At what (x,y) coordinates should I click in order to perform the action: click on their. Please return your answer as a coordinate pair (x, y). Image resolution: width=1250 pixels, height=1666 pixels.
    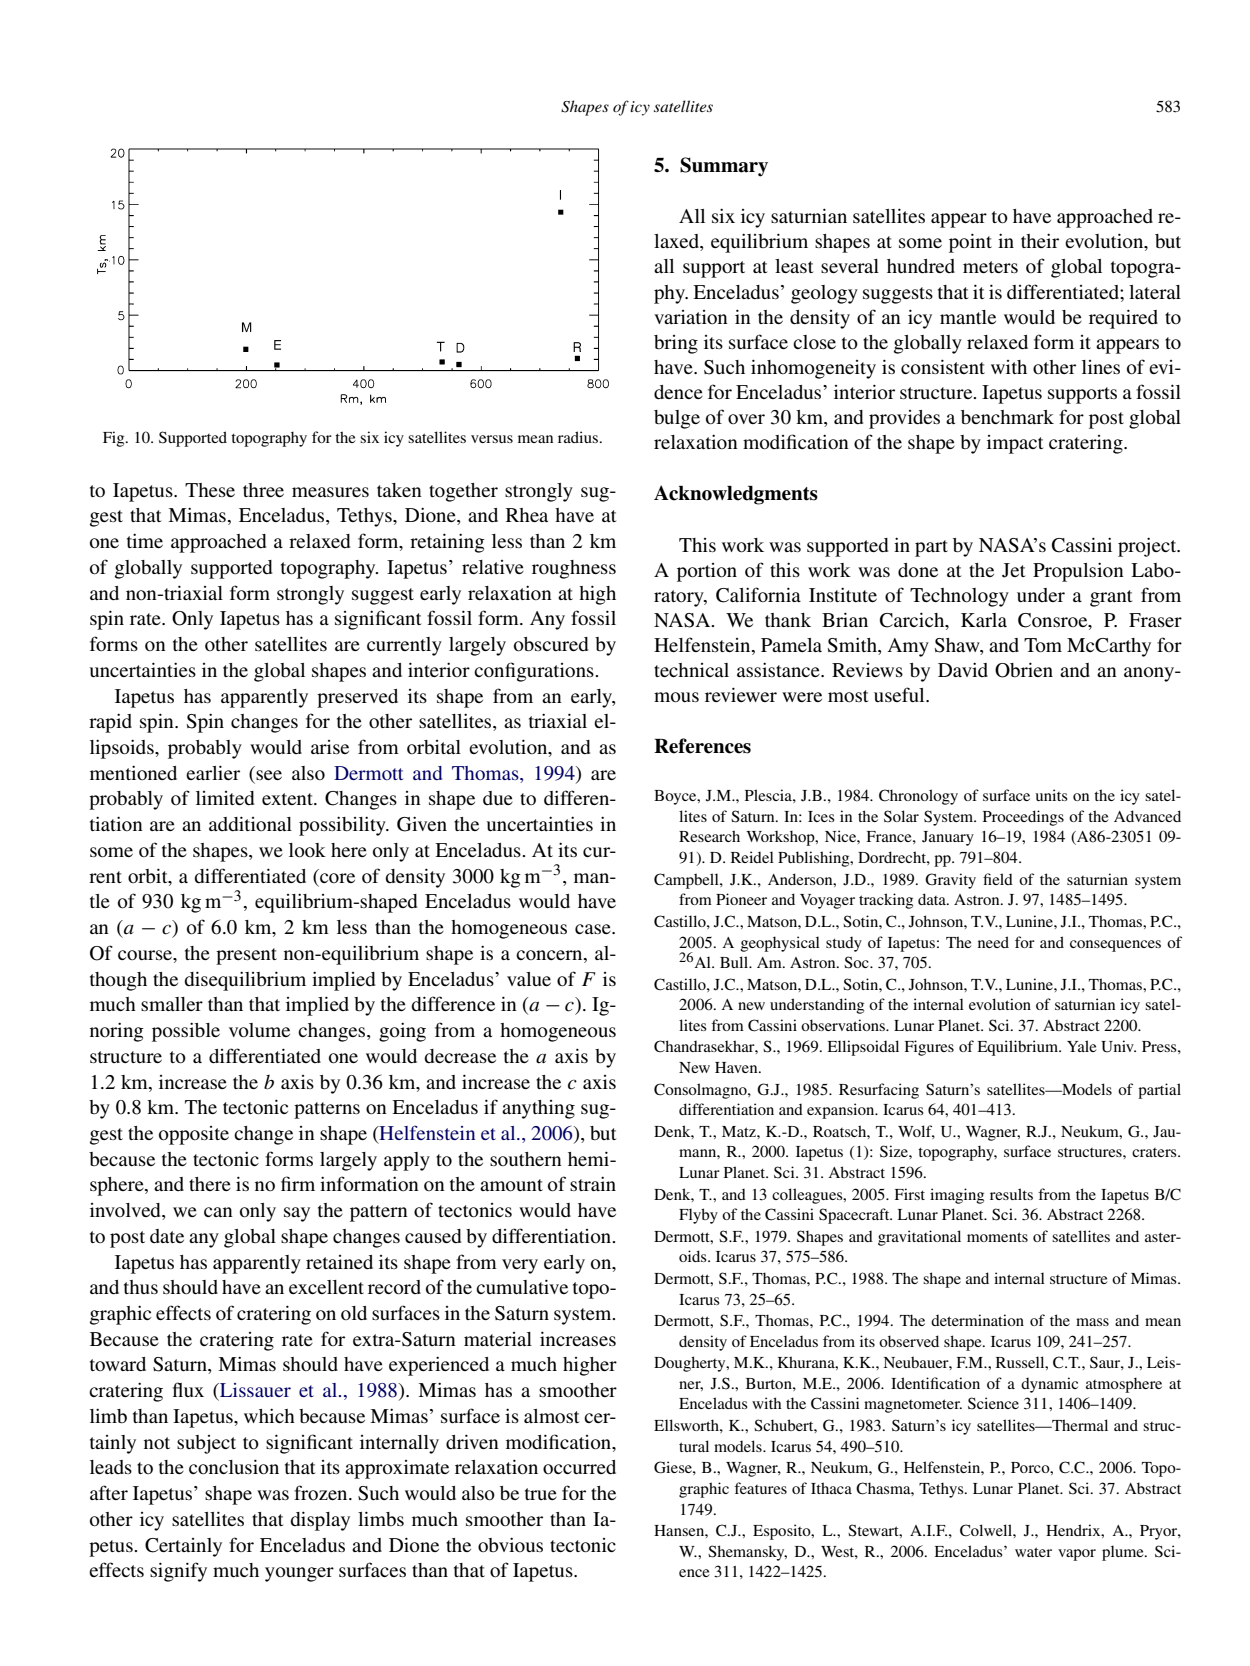
    Looking at the image, I should click on (1040, 240).
